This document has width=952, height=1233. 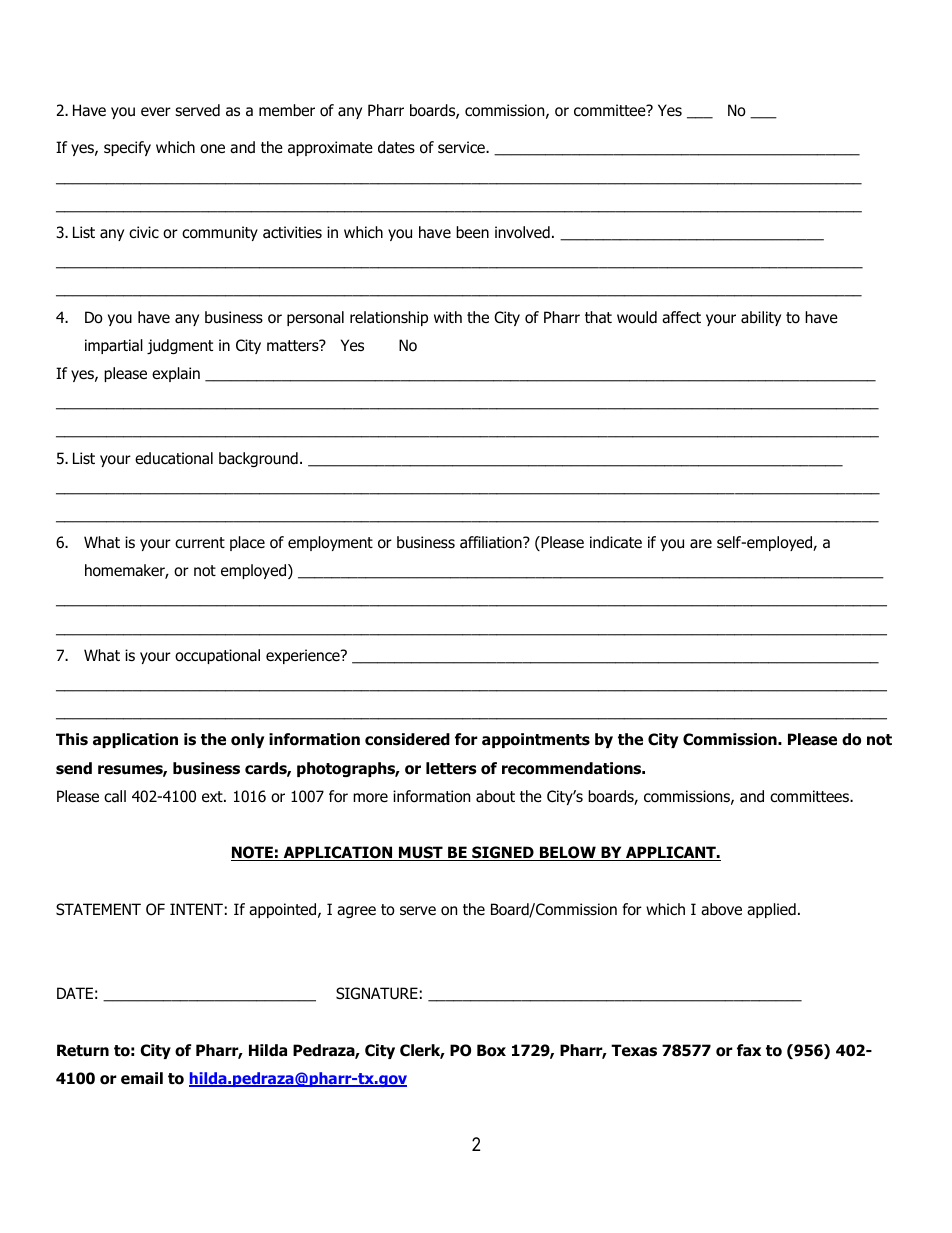 What do you see at coordinates (522, 232) in the document?
I see `involved` at bounding box center [522, 232].
